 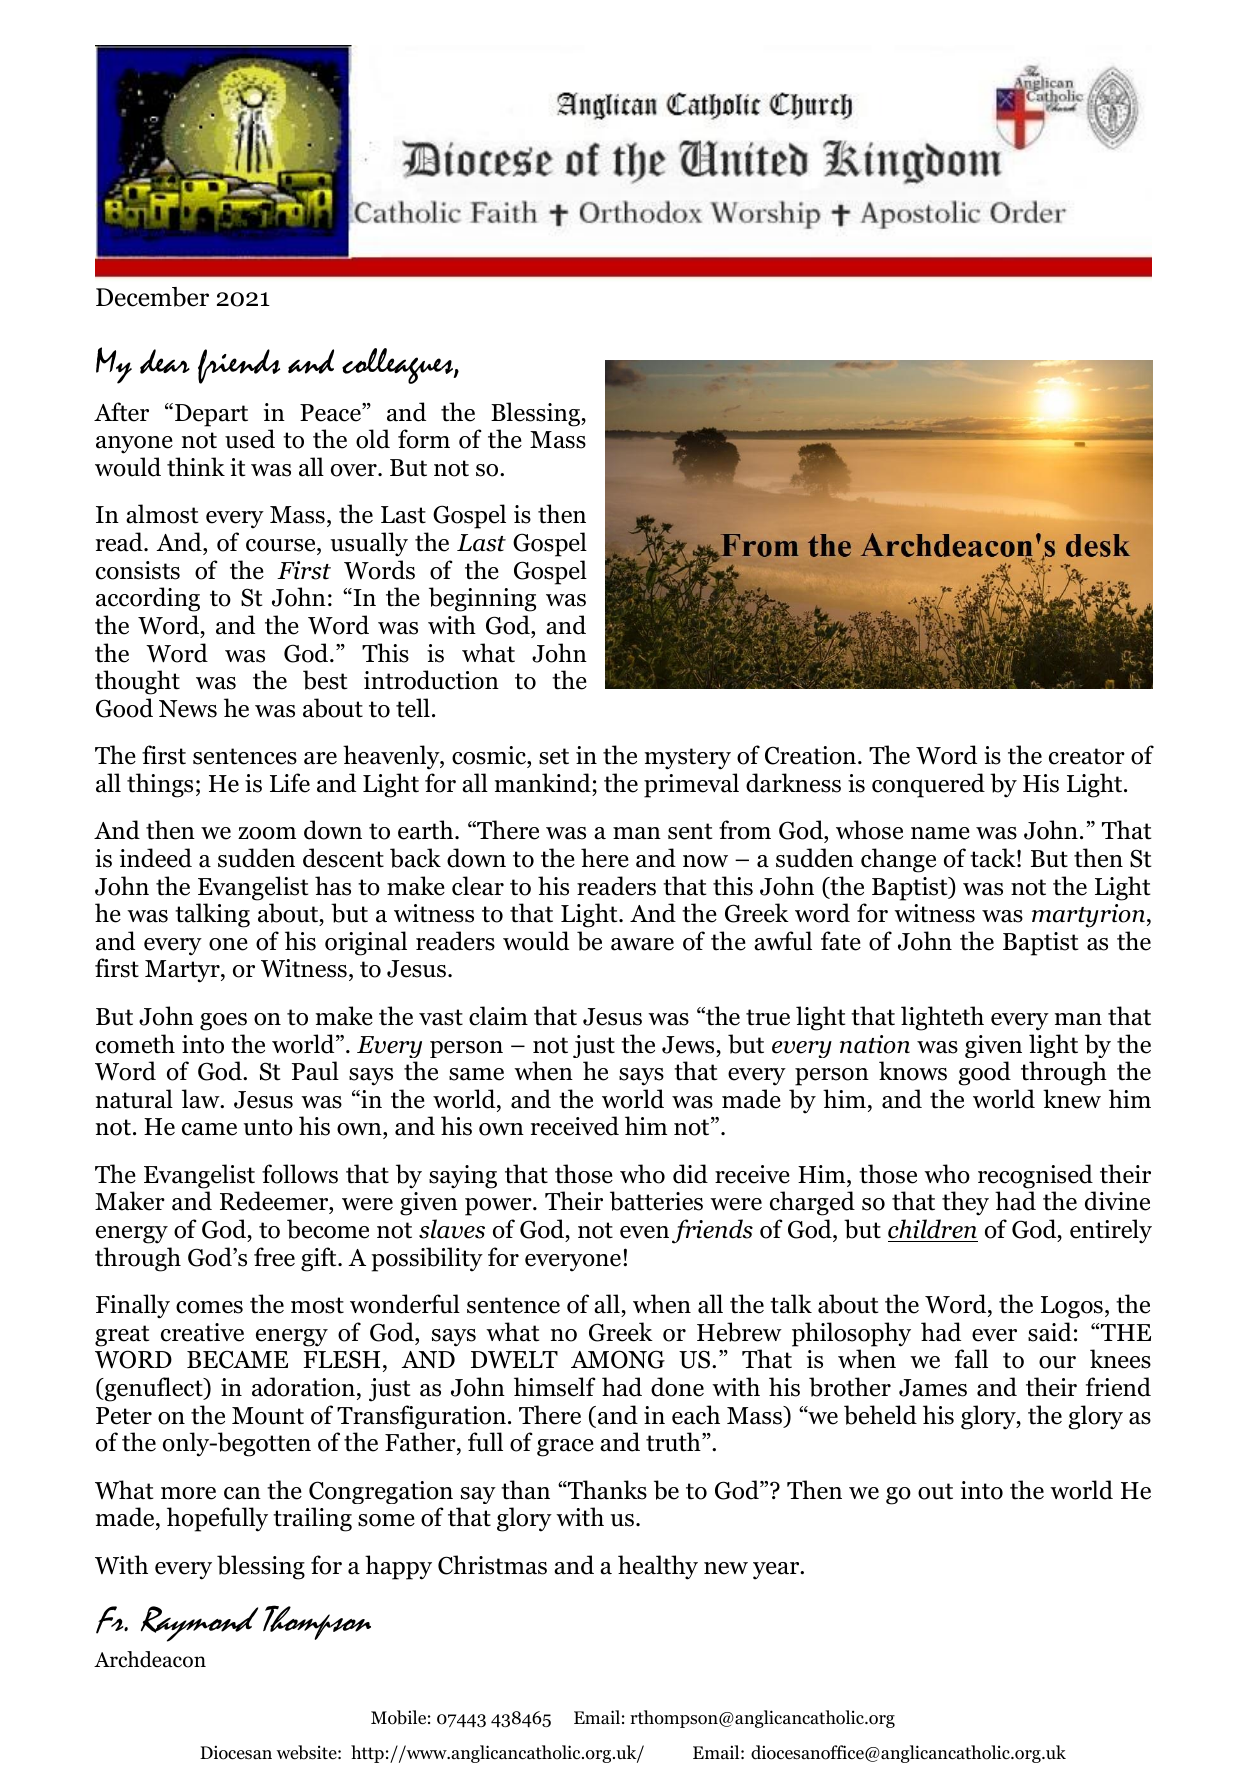 What do you see at coordinates (554, 756) in the screenshot?
I see `set` at bounding box center [554, 756].
